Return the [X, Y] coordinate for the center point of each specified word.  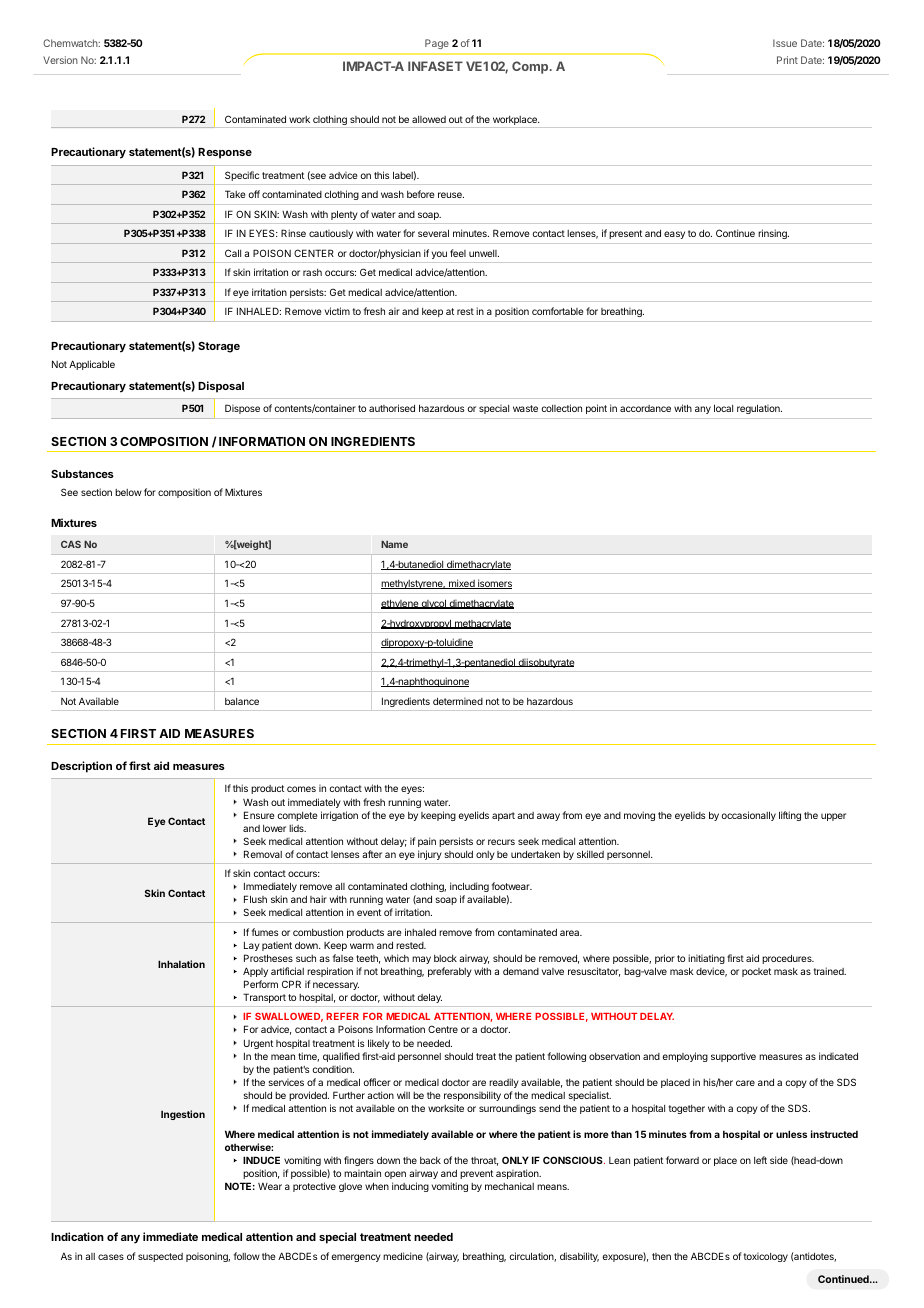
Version [60, 60]
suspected [160, 1257]
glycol [433, 604]
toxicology [766, 1257]
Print [787, 60]
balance [242, 701]
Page [437, 44]
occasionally [748, 816]
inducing [410, 1187]
